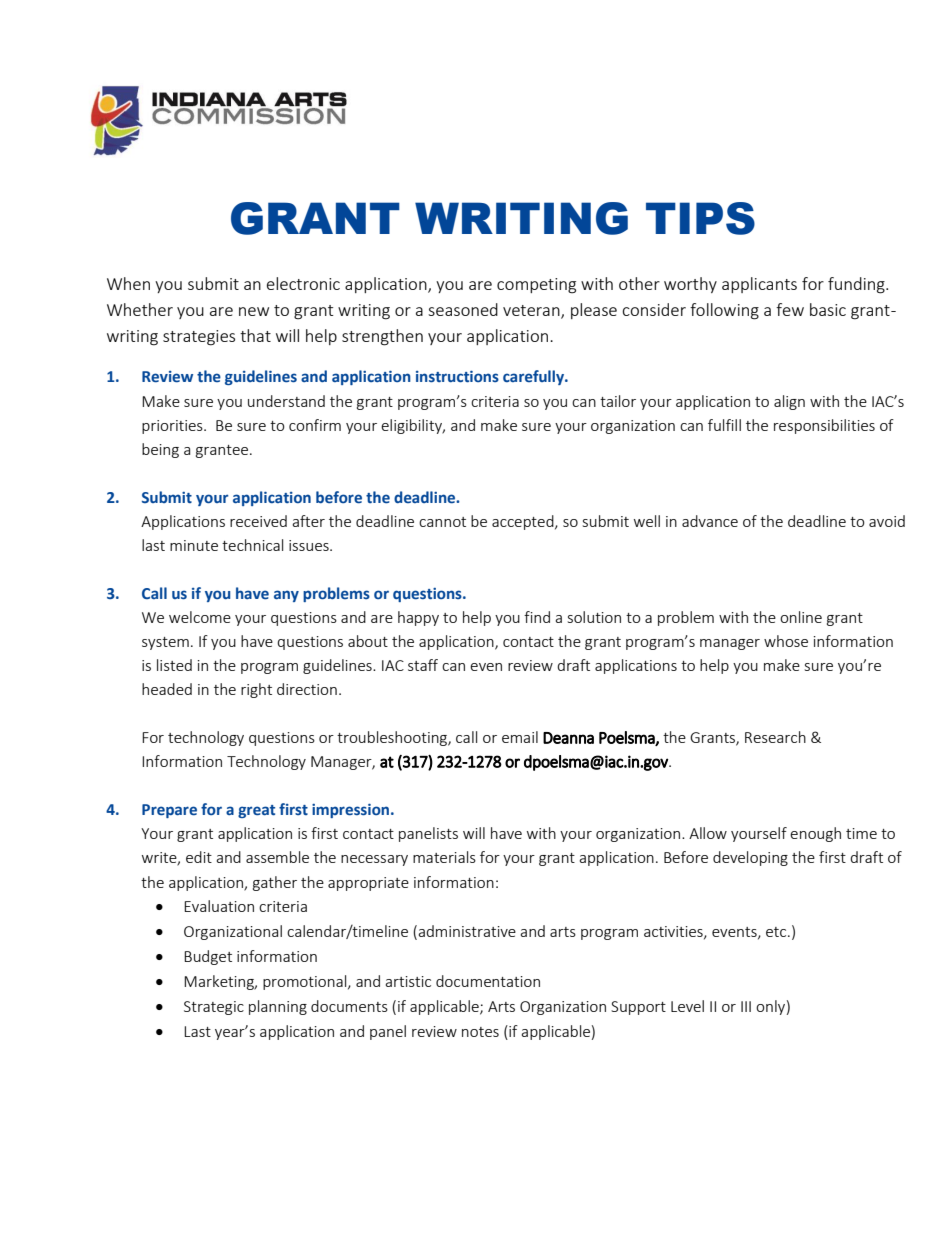 The image size is (952, 1233). What do you see at coordinates (520, 737) in the screenshot?
I see `email` at bounding box center [520, 737].
